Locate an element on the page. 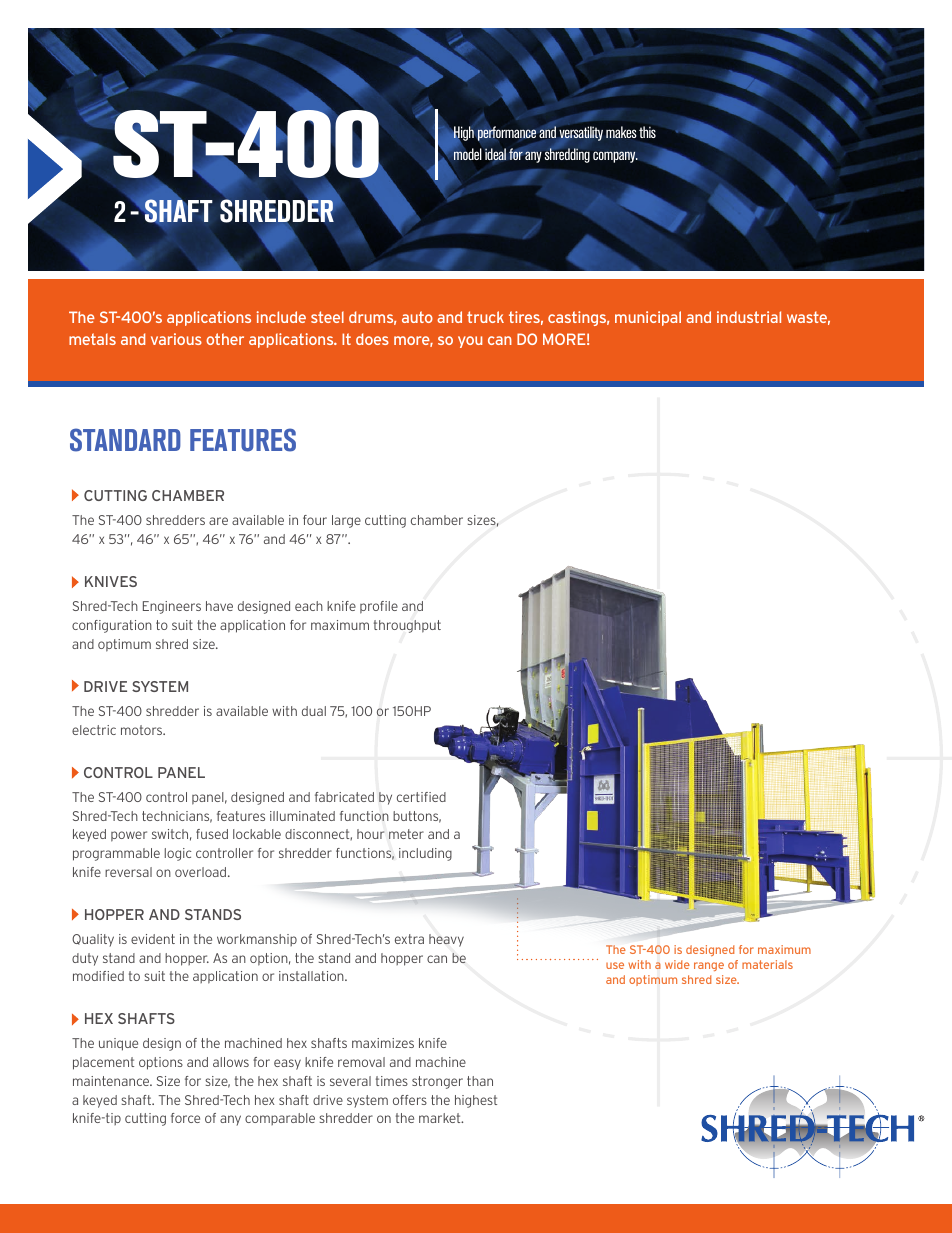 Image resolution: width=952 pixels, height=1233 pixels. force is located at coordinates (185, 1118).
